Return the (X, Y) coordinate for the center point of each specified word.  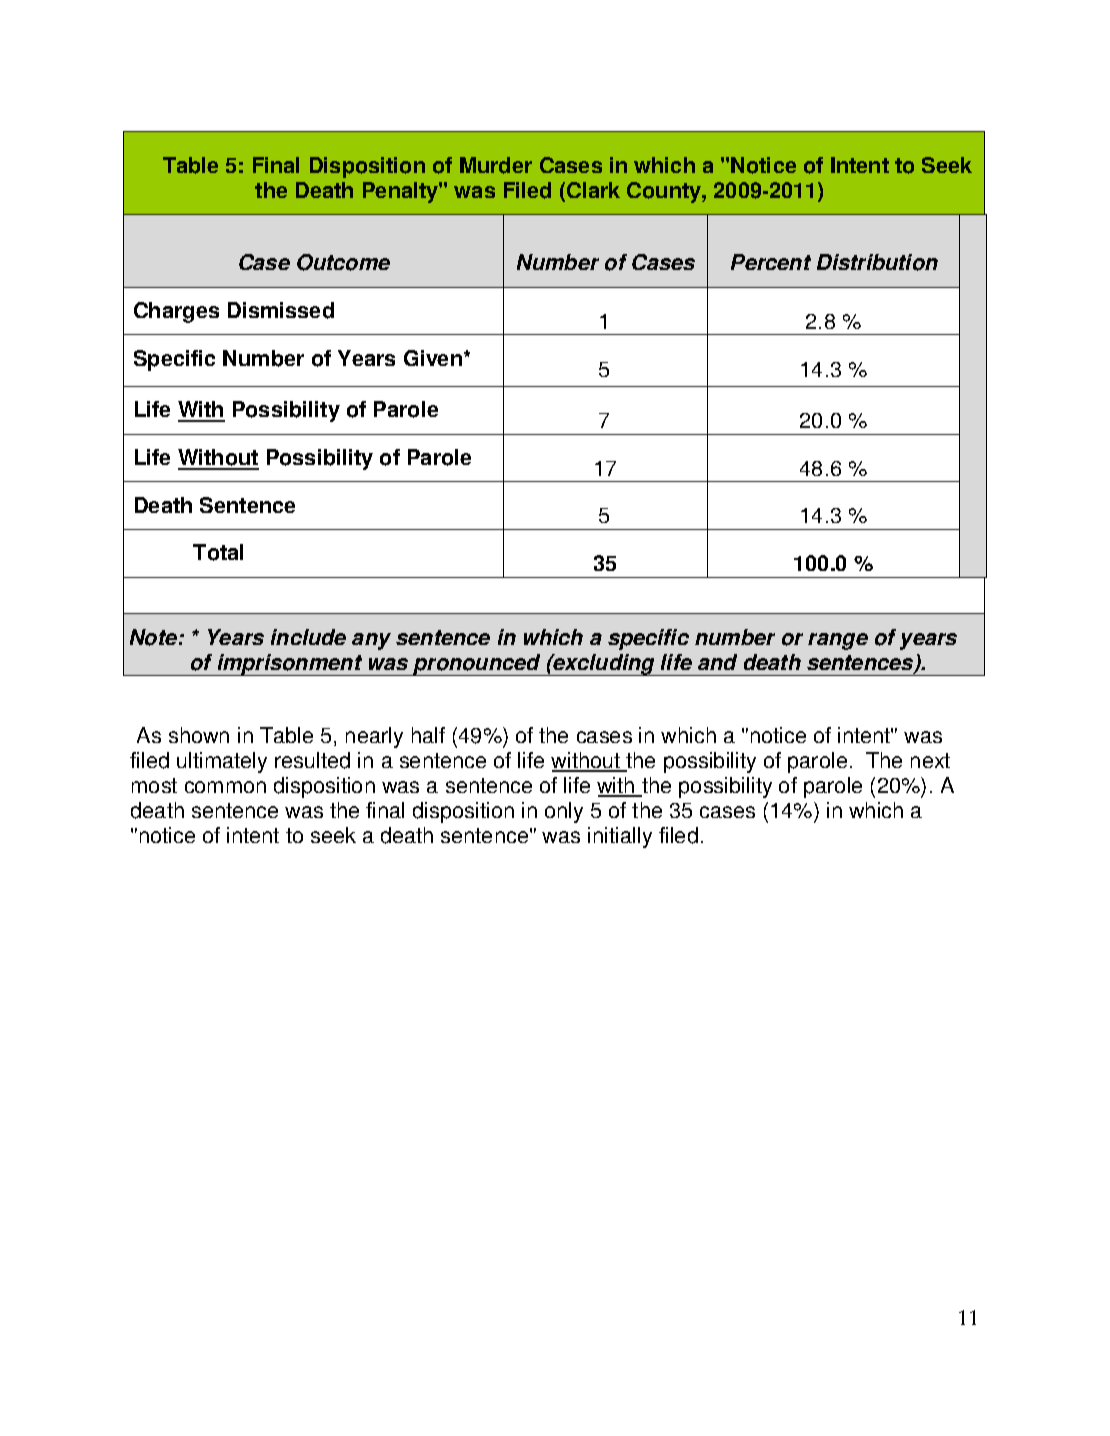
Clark (593, 190)
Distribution (877, 262)
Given (433, 358)
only (564, 812)
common (225, 787)
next (930, 760)
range (838, 641)
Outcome (343, 262)
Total (218, 552)
